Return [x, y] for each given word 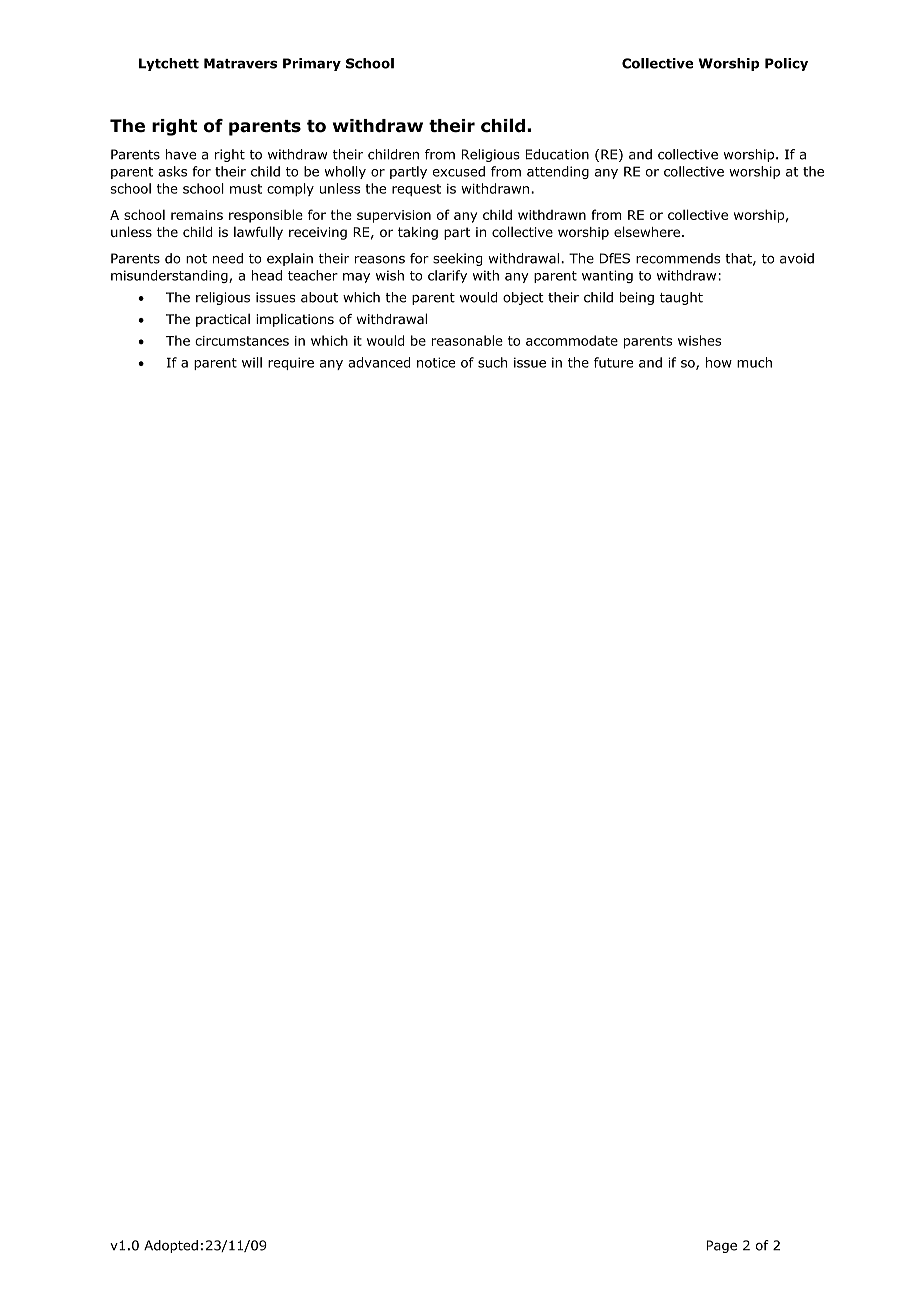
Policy [786, 64]
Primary [312, 64]
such [492, 362]
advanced [379, 362]
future [613, 362]
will [252, 362]
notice [436, 362]
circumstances [242, 341]
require [291, 363]
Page [721, 1246]
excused [459, 171]
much [754, 362]
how [719, 362]
